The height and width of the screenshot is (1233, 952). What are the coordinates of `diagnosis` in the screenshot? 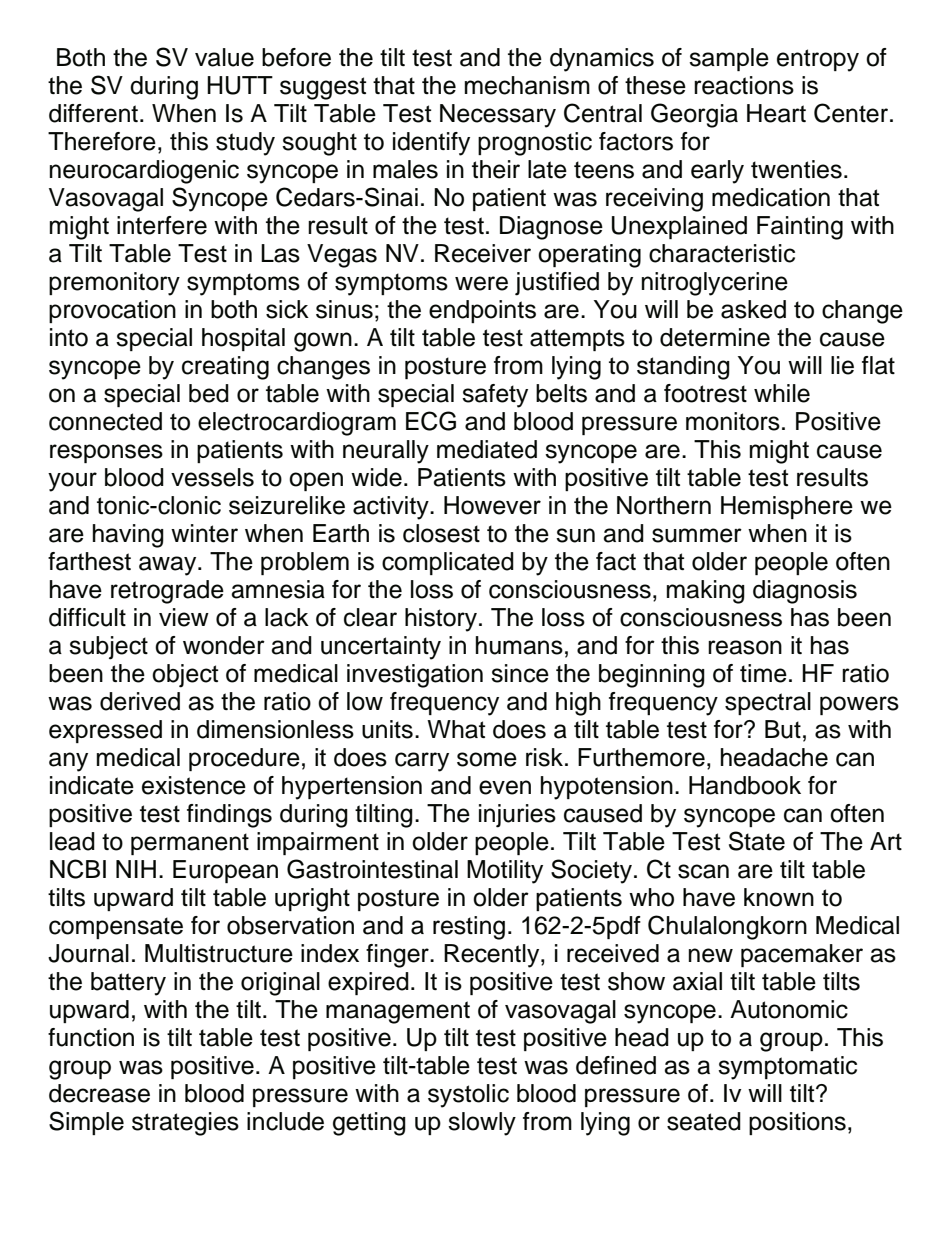 It's located at (805, 592).
